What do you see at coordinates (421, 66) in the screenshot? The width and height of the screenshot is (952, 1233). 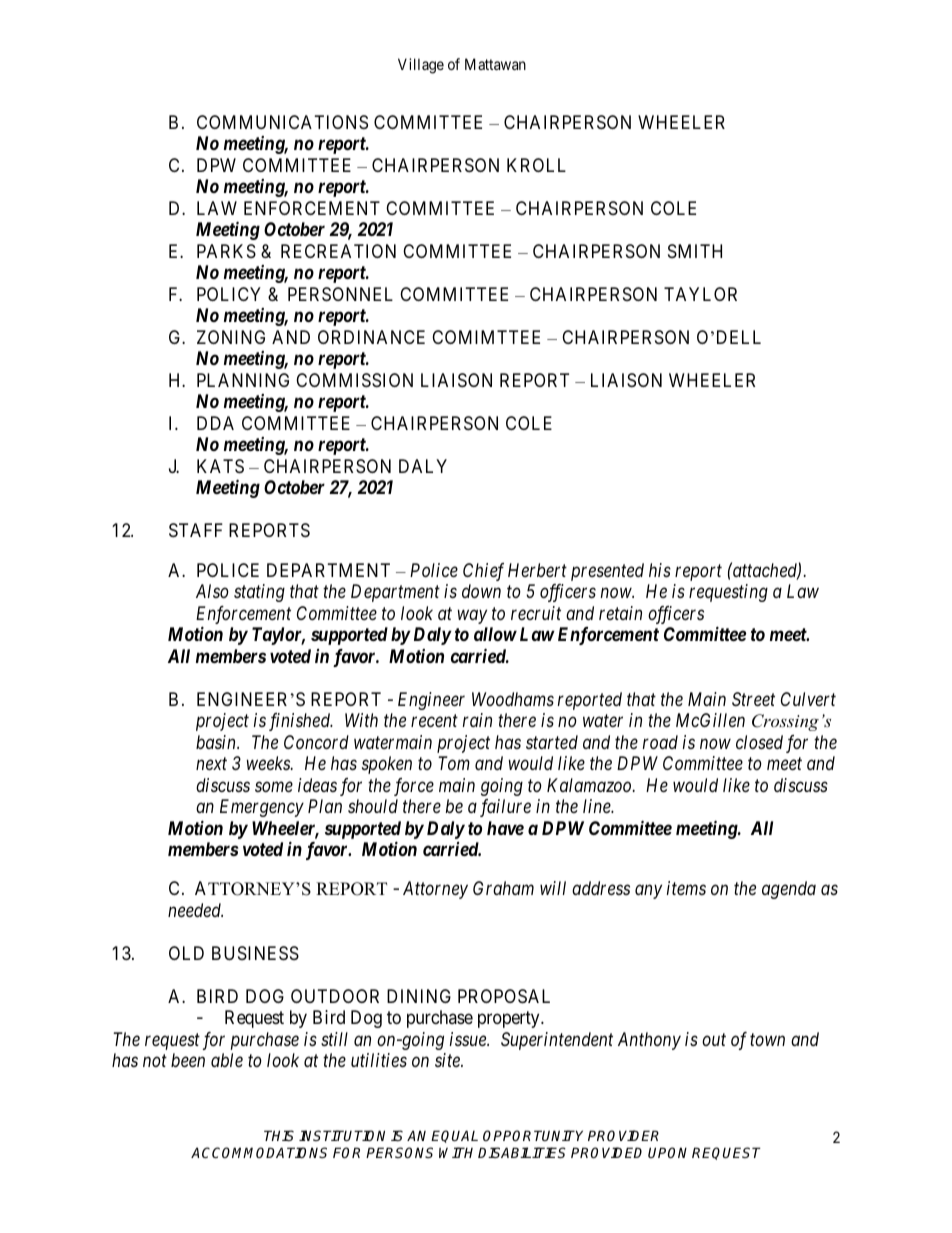 I see `Village` at bounding box center [421, 66].
